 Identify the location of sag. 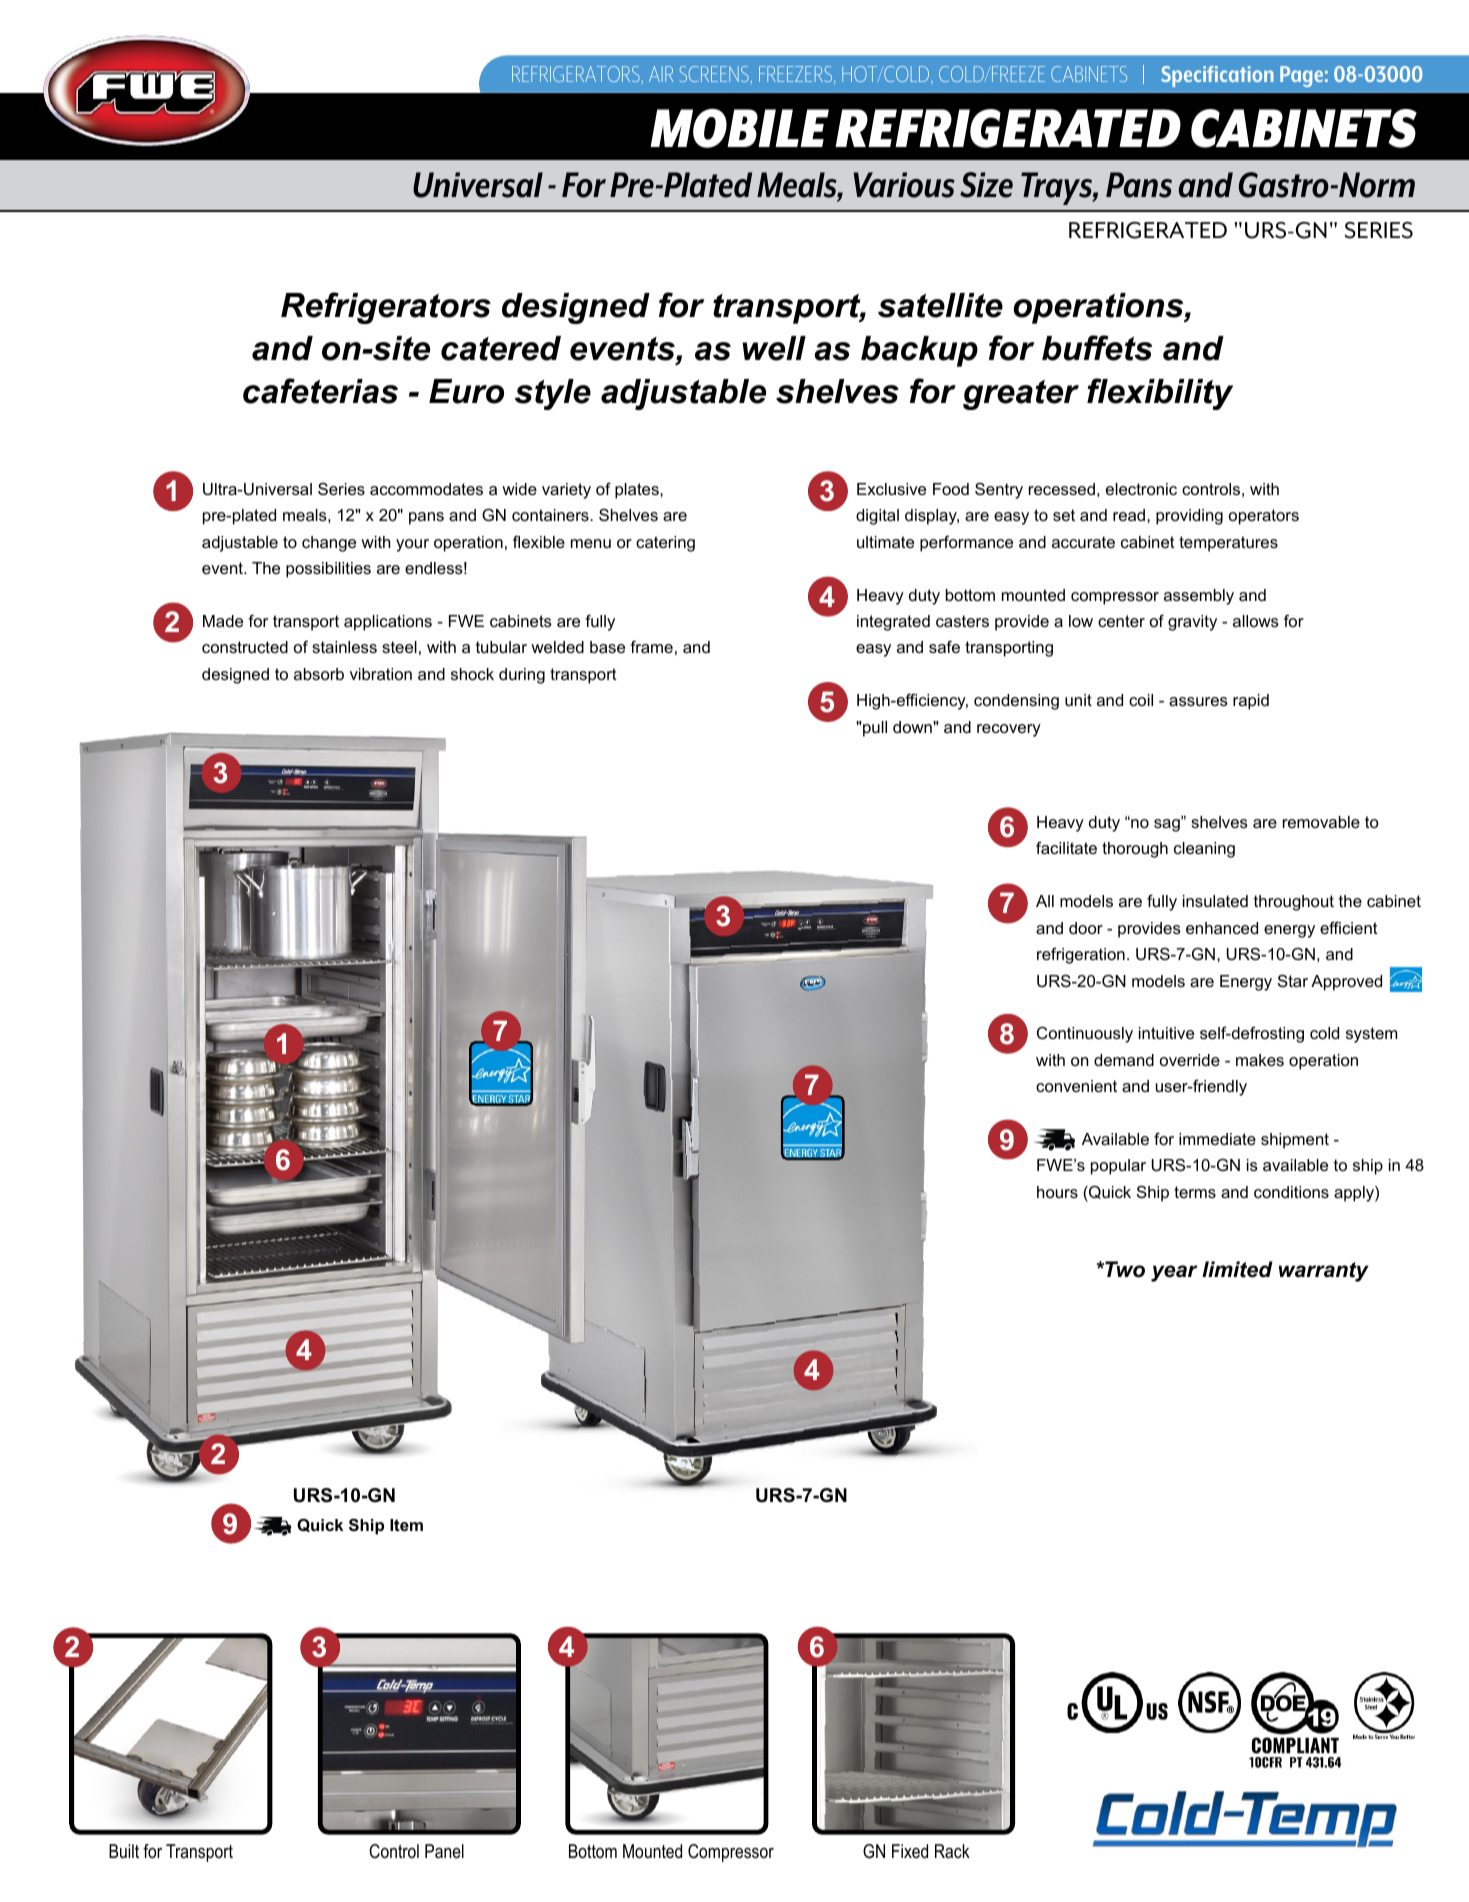
(1168, 824).
